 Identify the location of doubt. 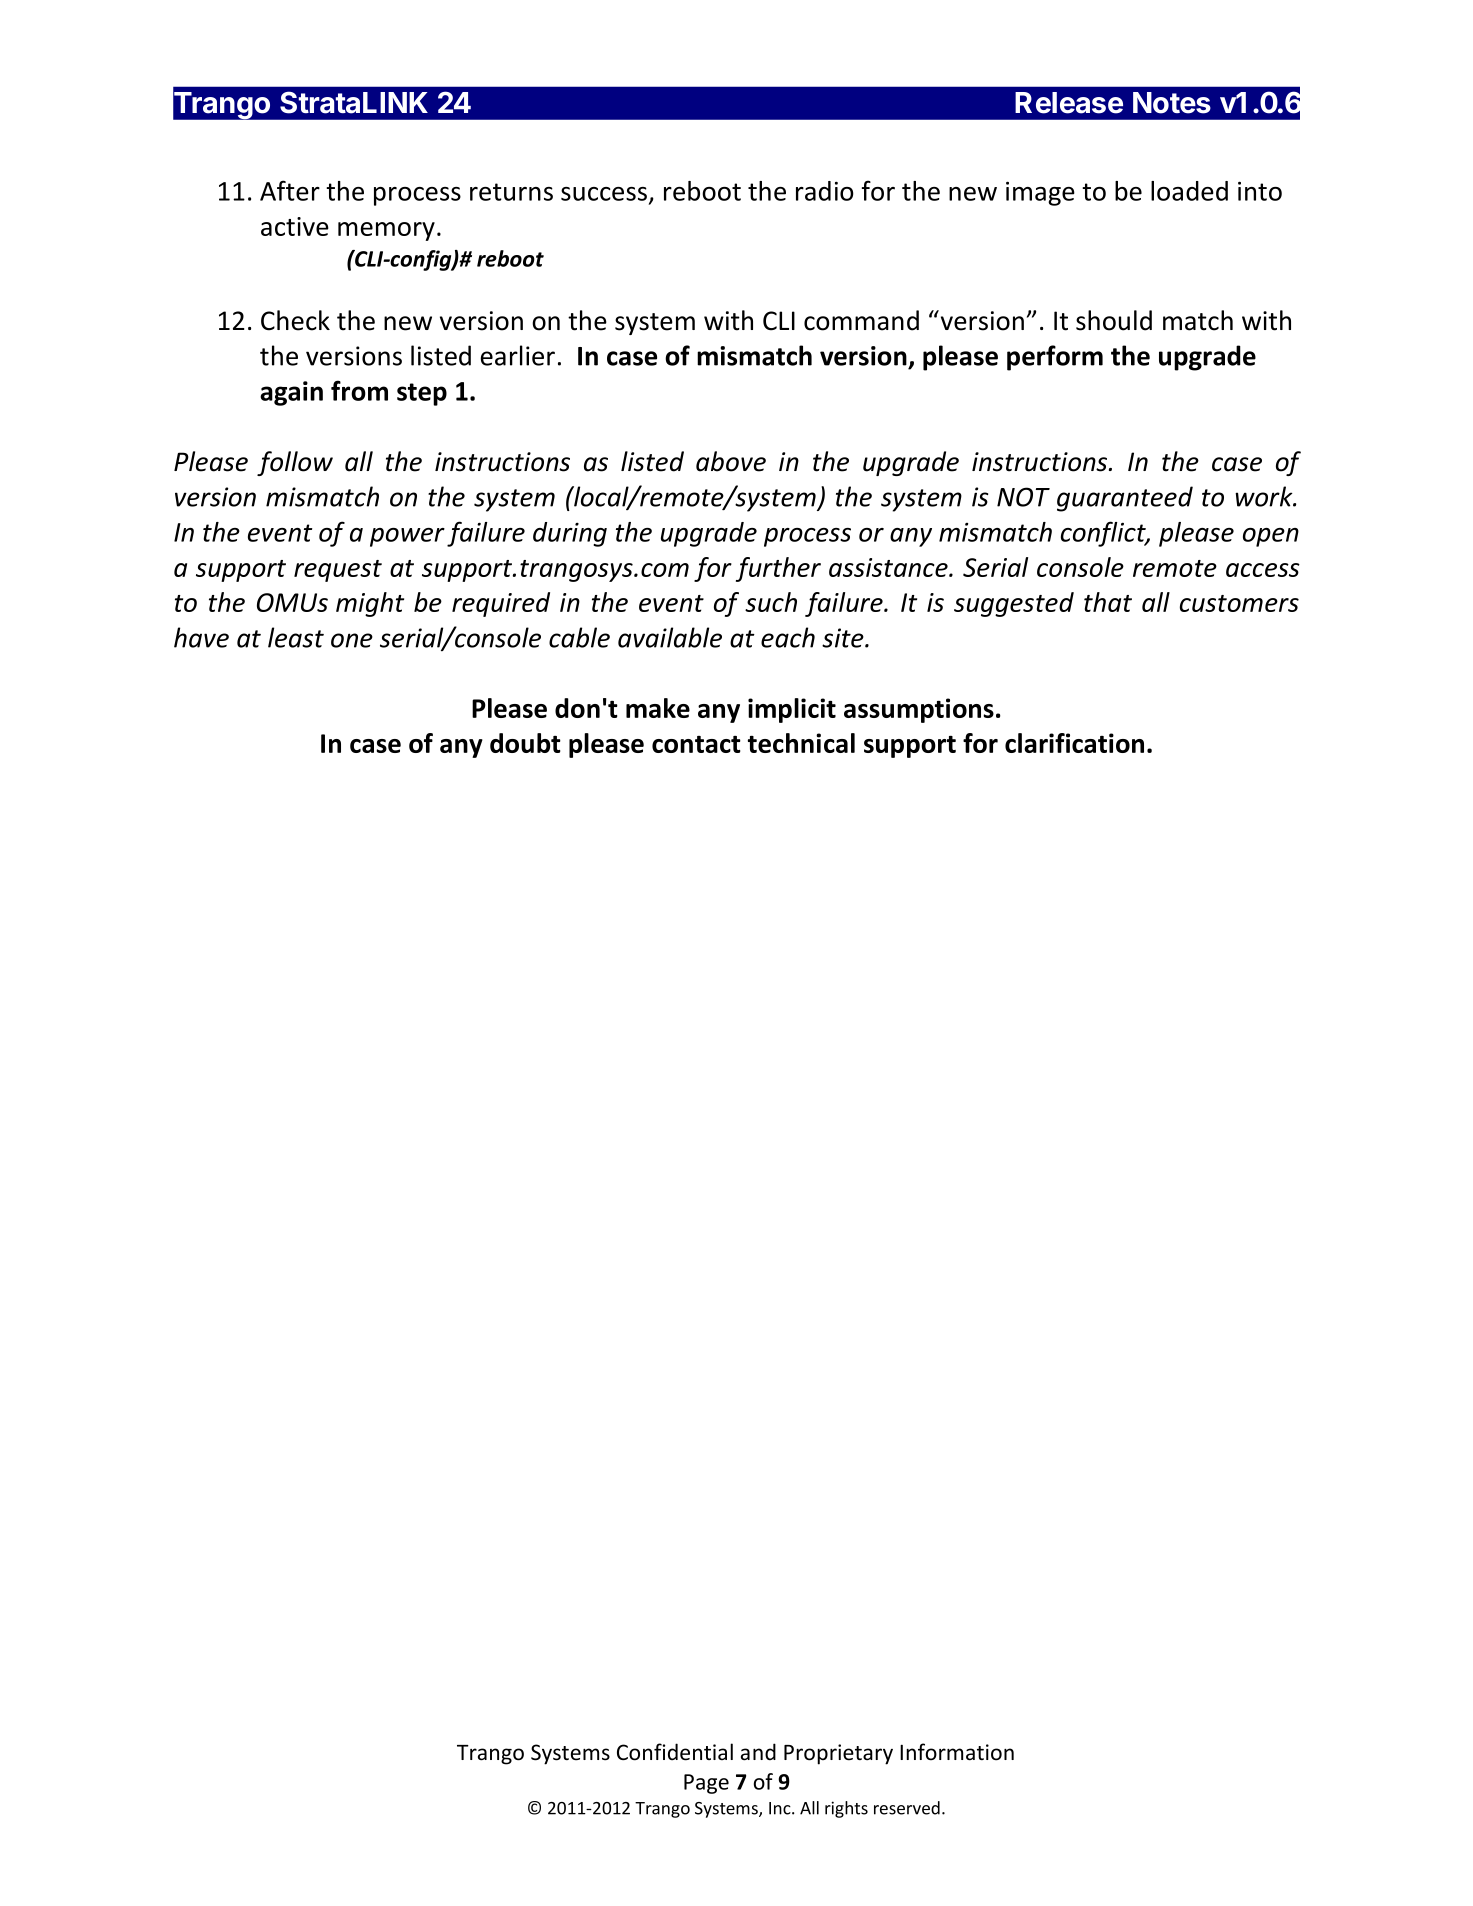
(525, 743).
